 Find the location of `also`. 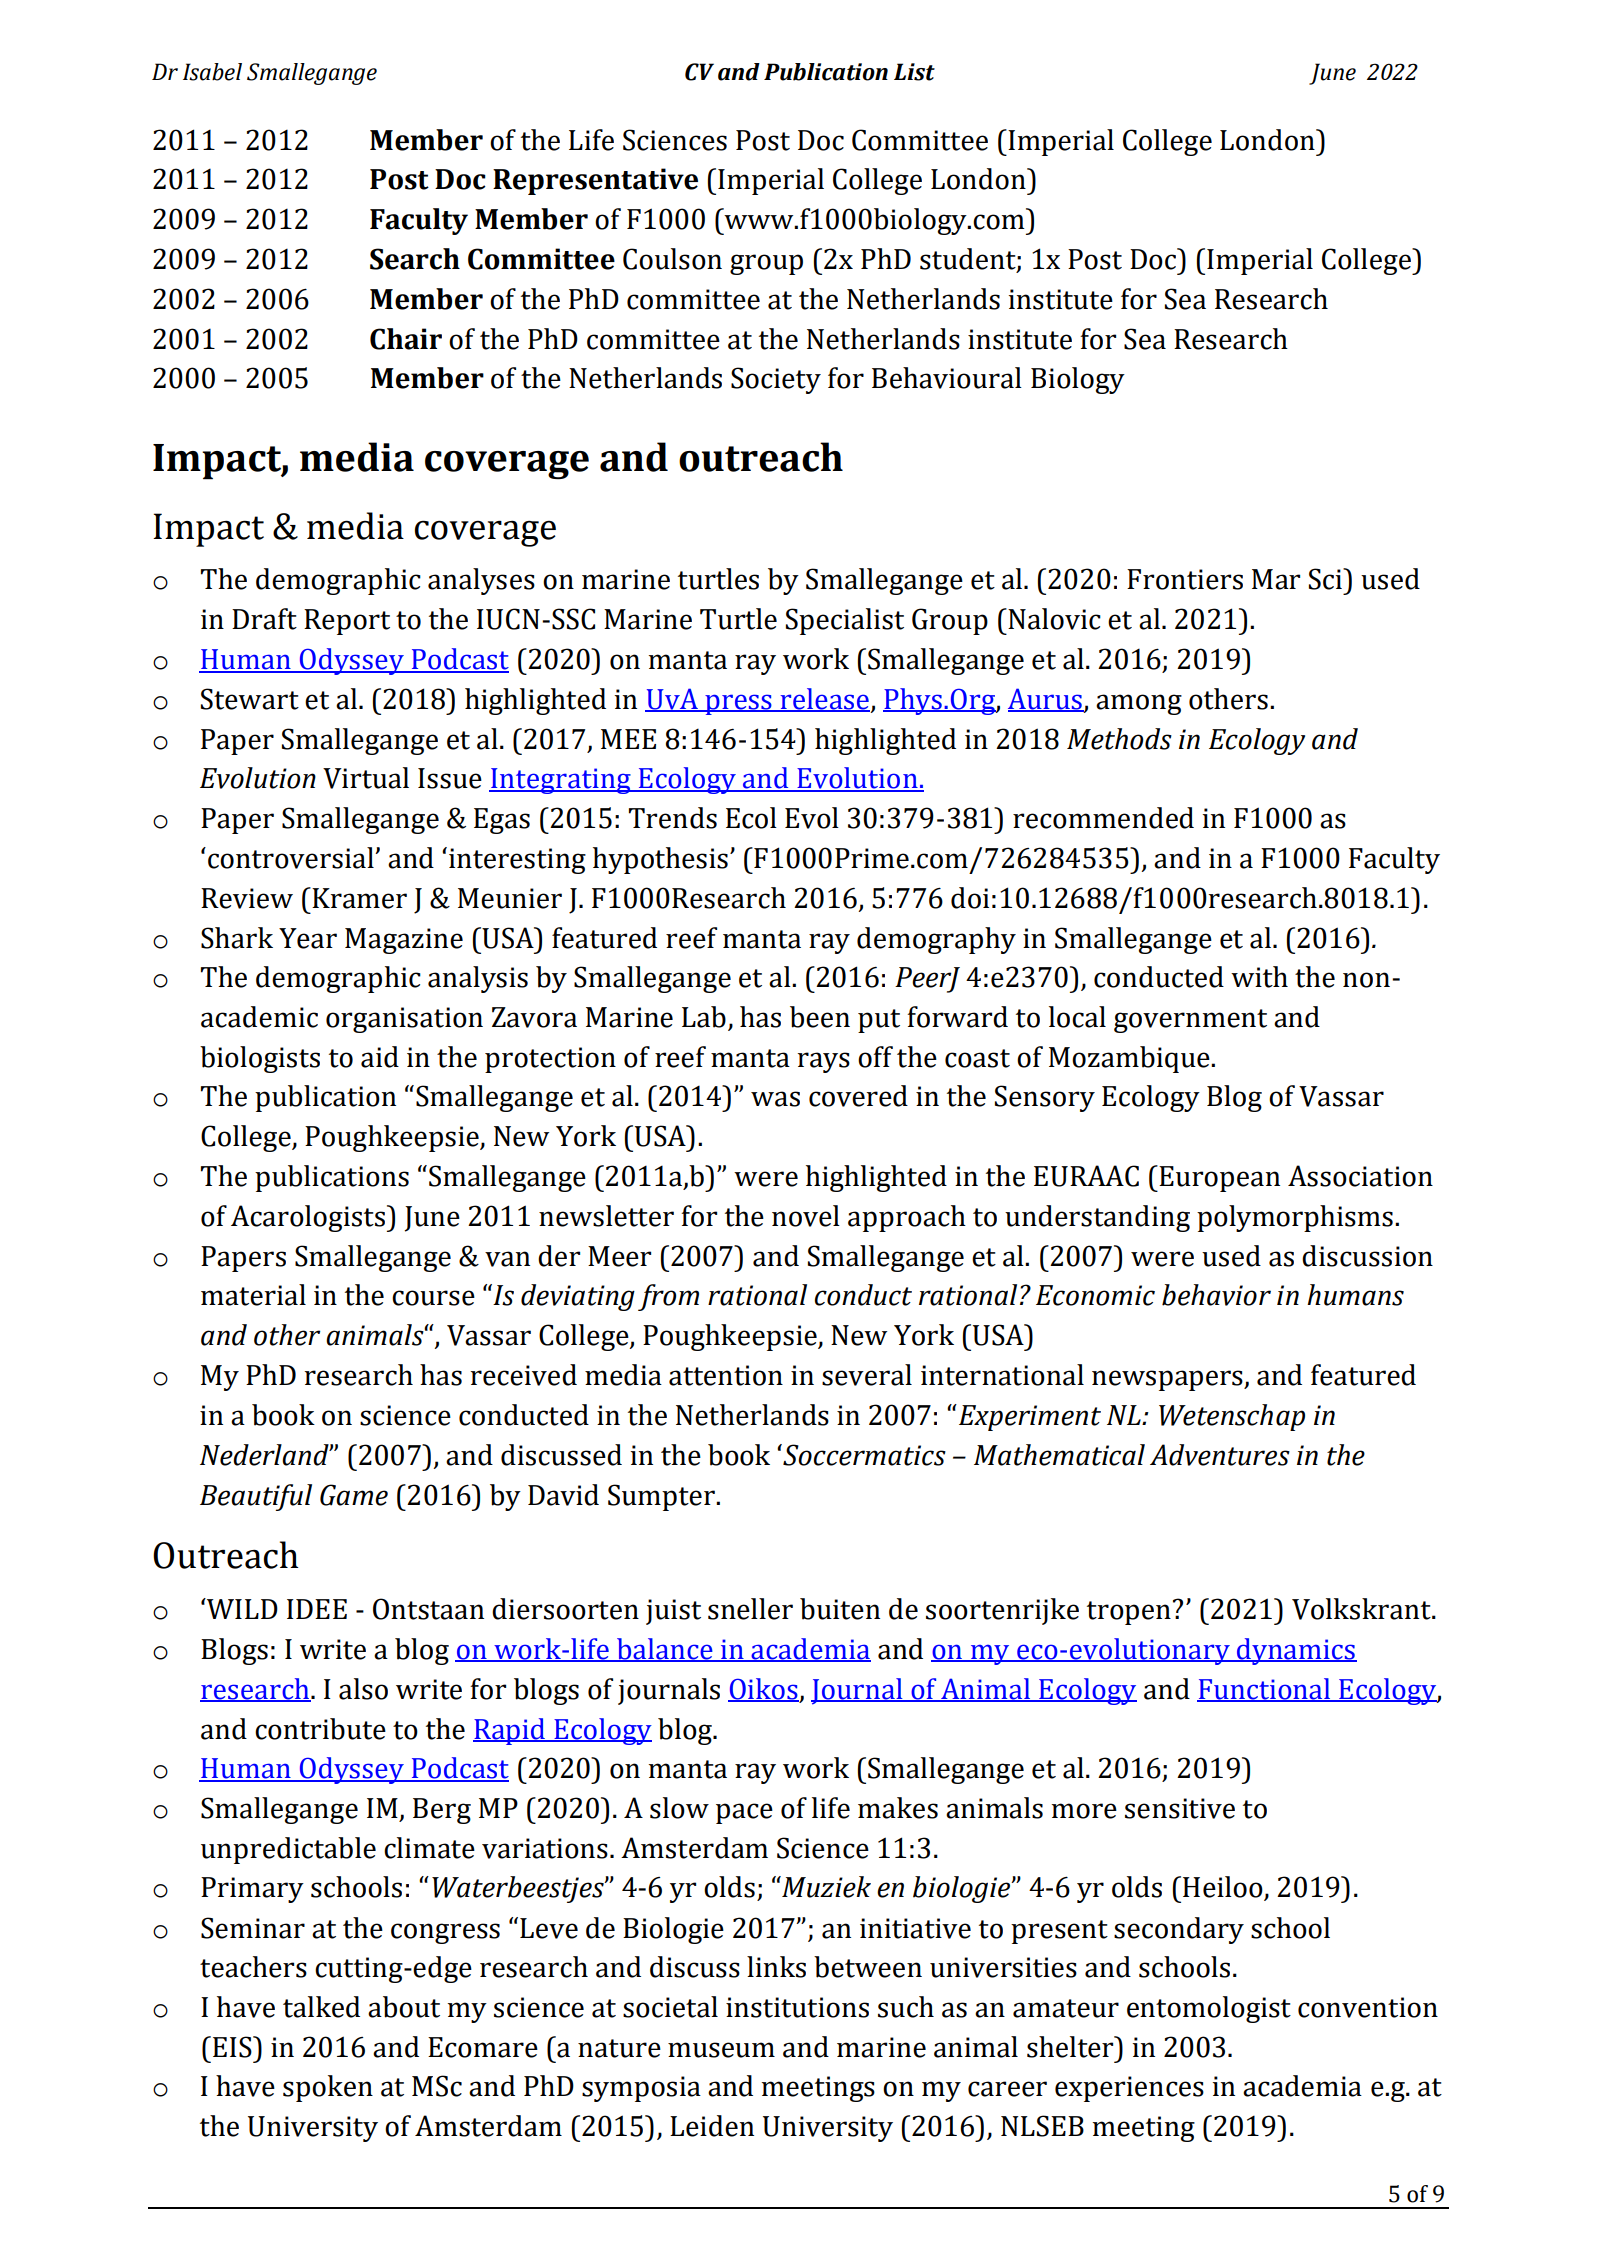

also is located at coordinates (363, 1689).
